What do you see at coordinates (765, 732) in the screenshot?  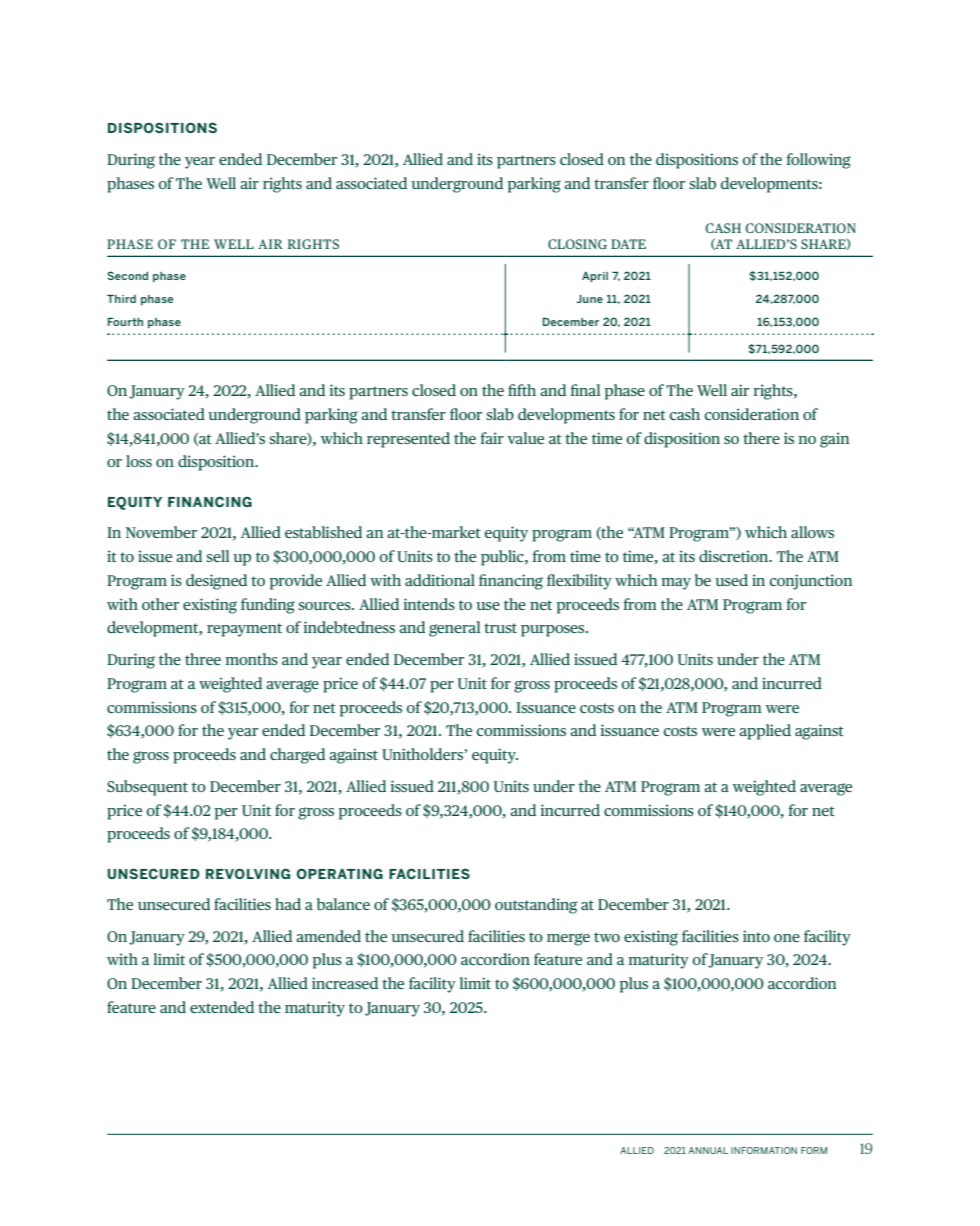 I see `applied` at bounding box center [765, 732].
